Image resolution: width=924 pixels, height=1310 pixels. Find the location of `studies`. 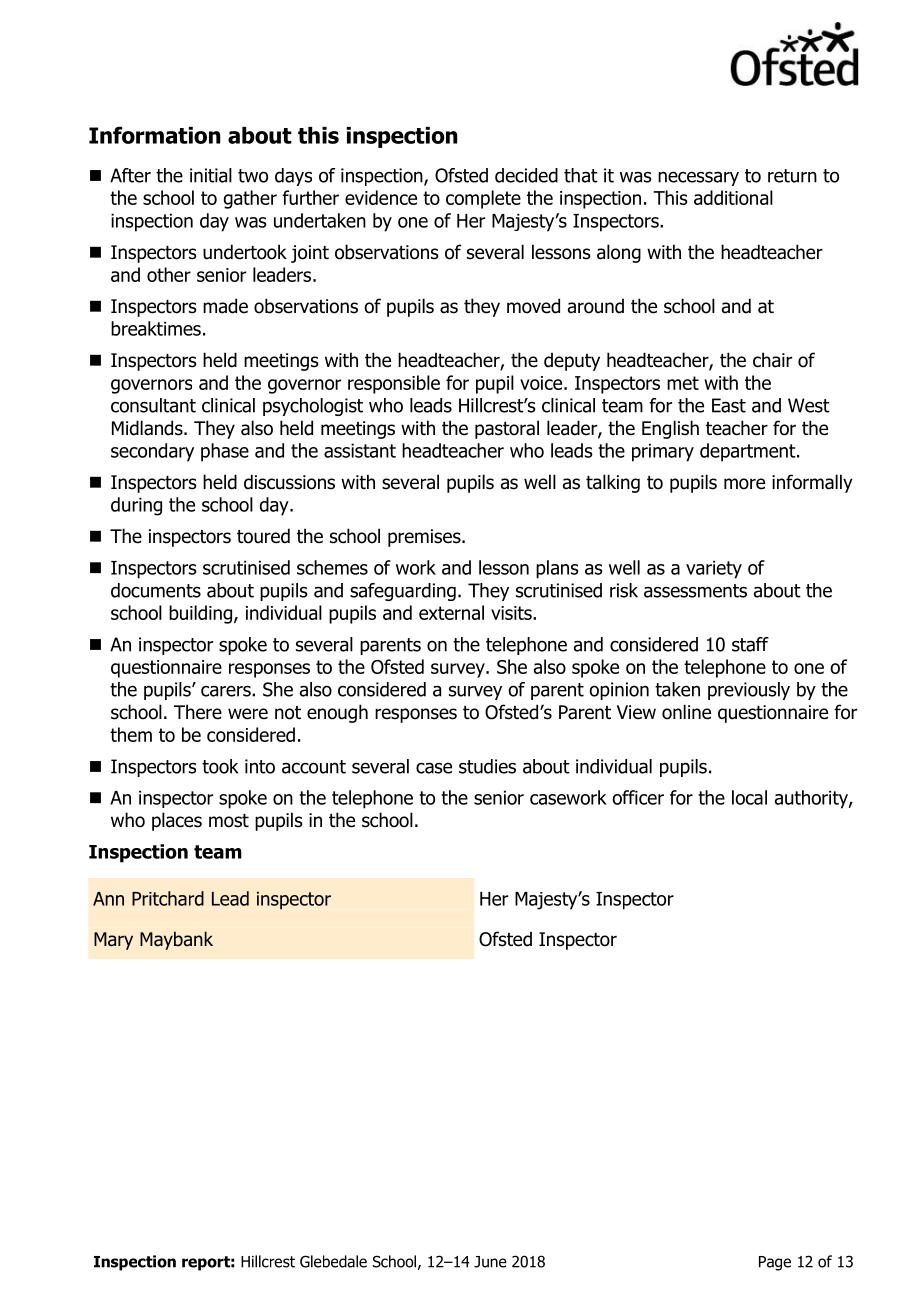

studies is located at coordinates (487, 766).
